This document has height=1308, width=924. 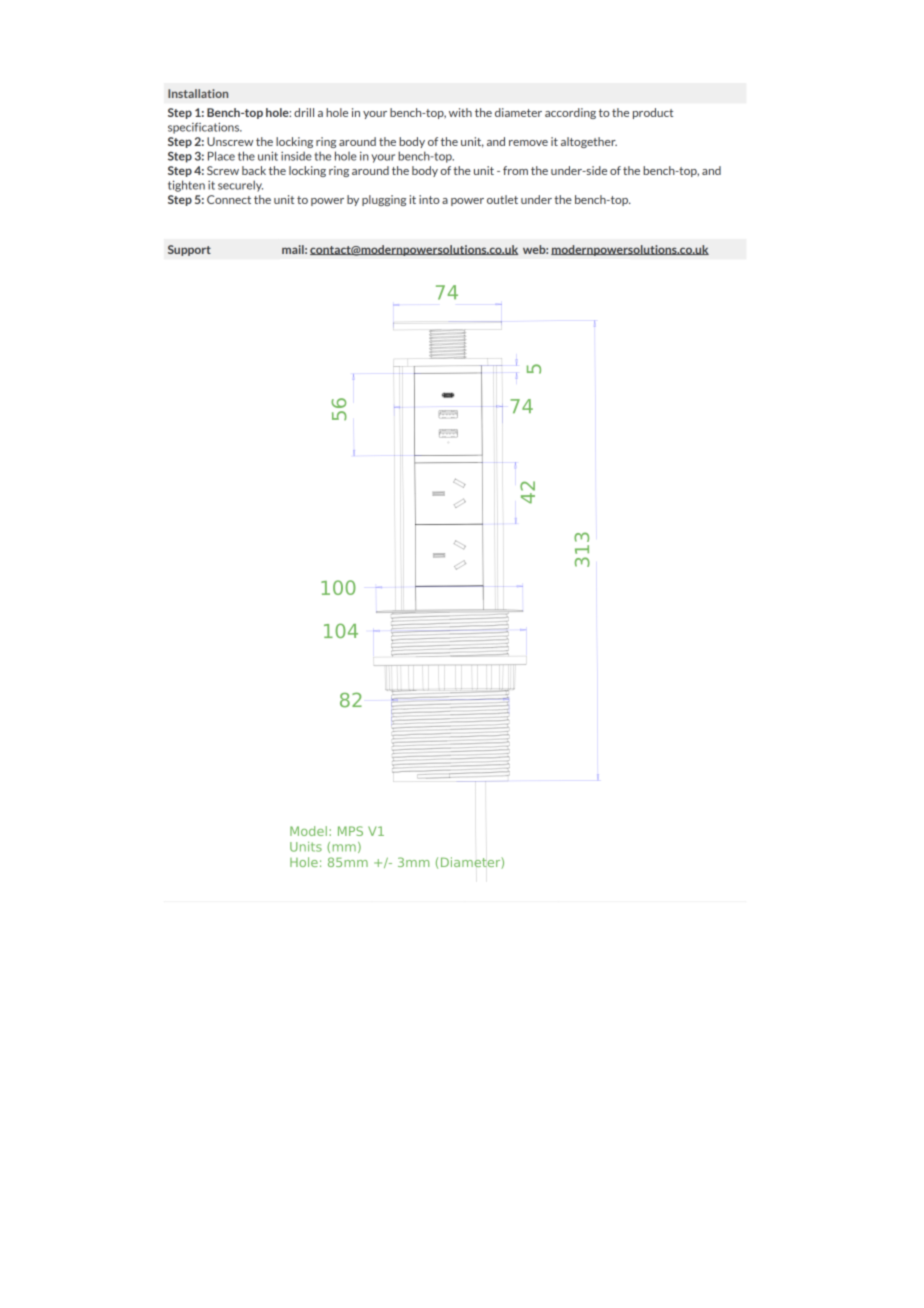 I want to click on Support, so click(x=189, y=250).
